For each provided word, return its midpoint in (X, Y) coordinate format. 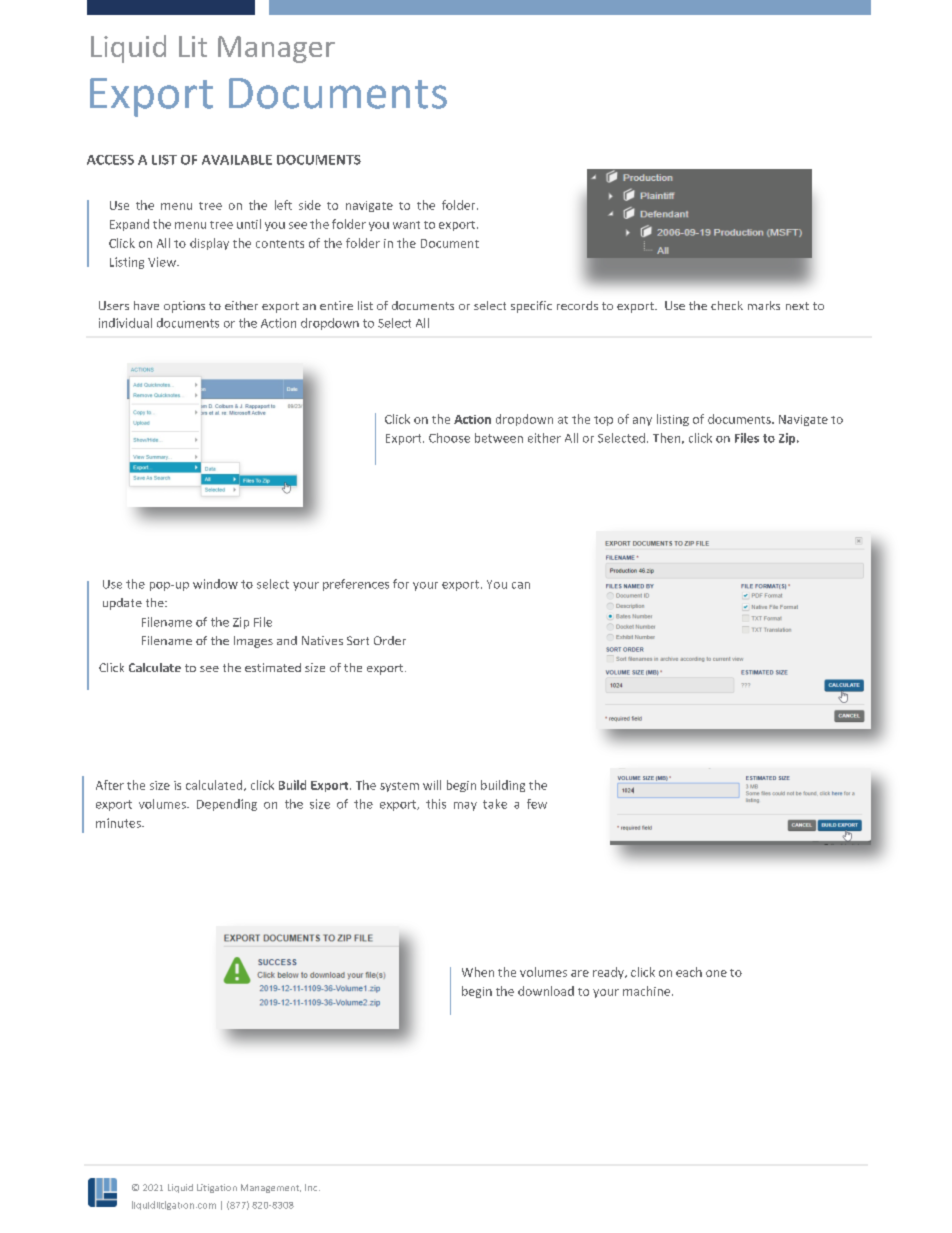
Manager (276, 49)
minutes (119, 823)
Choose (449, 438)
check (727, 305)
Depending (227, 805)
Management (271, 1188)
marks (764, 305)
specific (531, 307)
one (716, 973)
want (406, 225)
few (537, 804)
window (215, 584)
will (432, 785)
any (642, 421)
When (478, 972)
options (184, 307)
